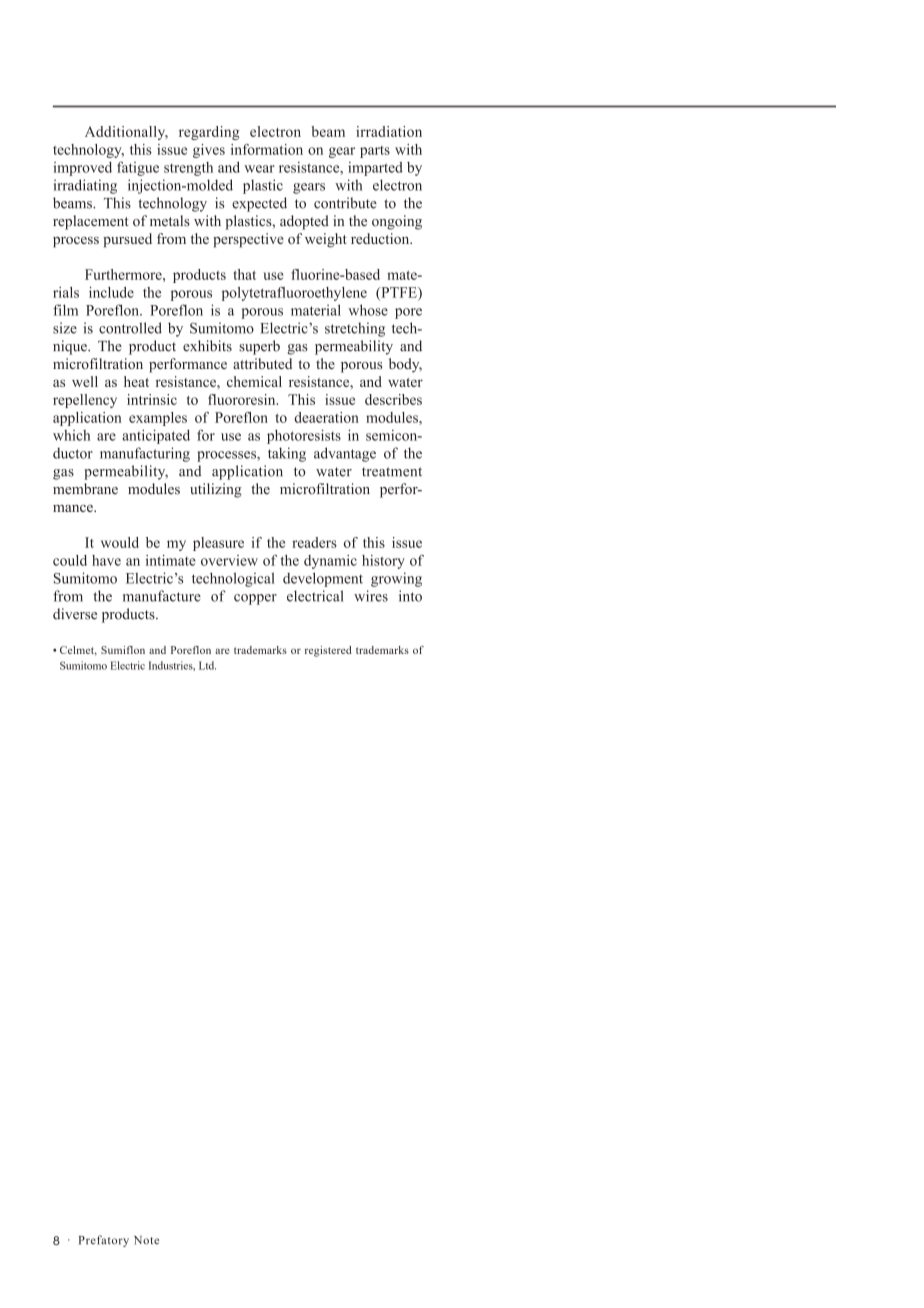  I want to click on wear, so click(259, 169).
